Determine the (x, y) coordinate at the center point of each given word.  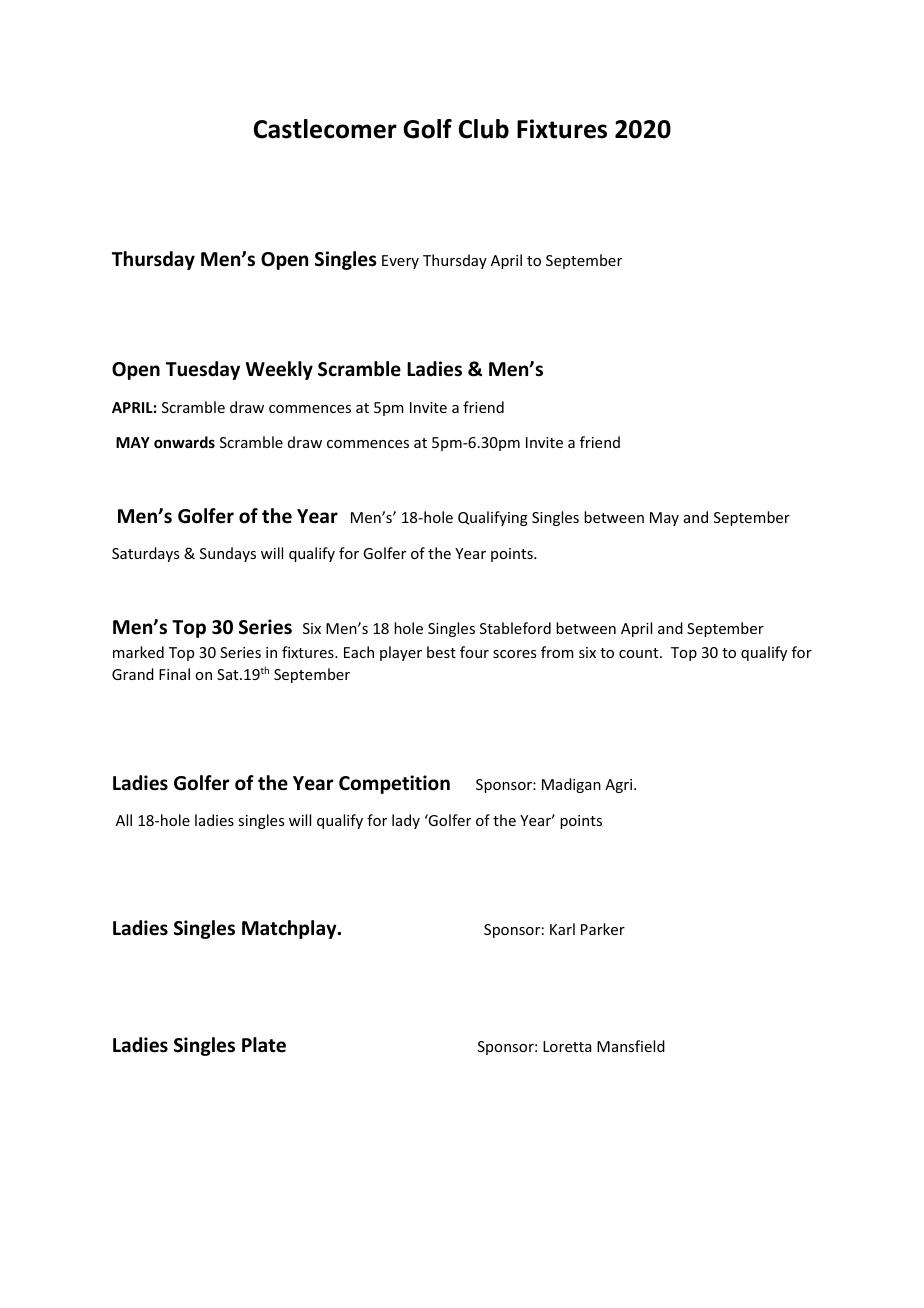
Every (400, 262)
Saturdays (145, 554)
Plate (264, 1045)
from (557, 652)
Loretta (567, 1046)
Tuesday (203, 370)
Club (484, 129)
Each (359, 652)
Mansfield (631, 1046)
